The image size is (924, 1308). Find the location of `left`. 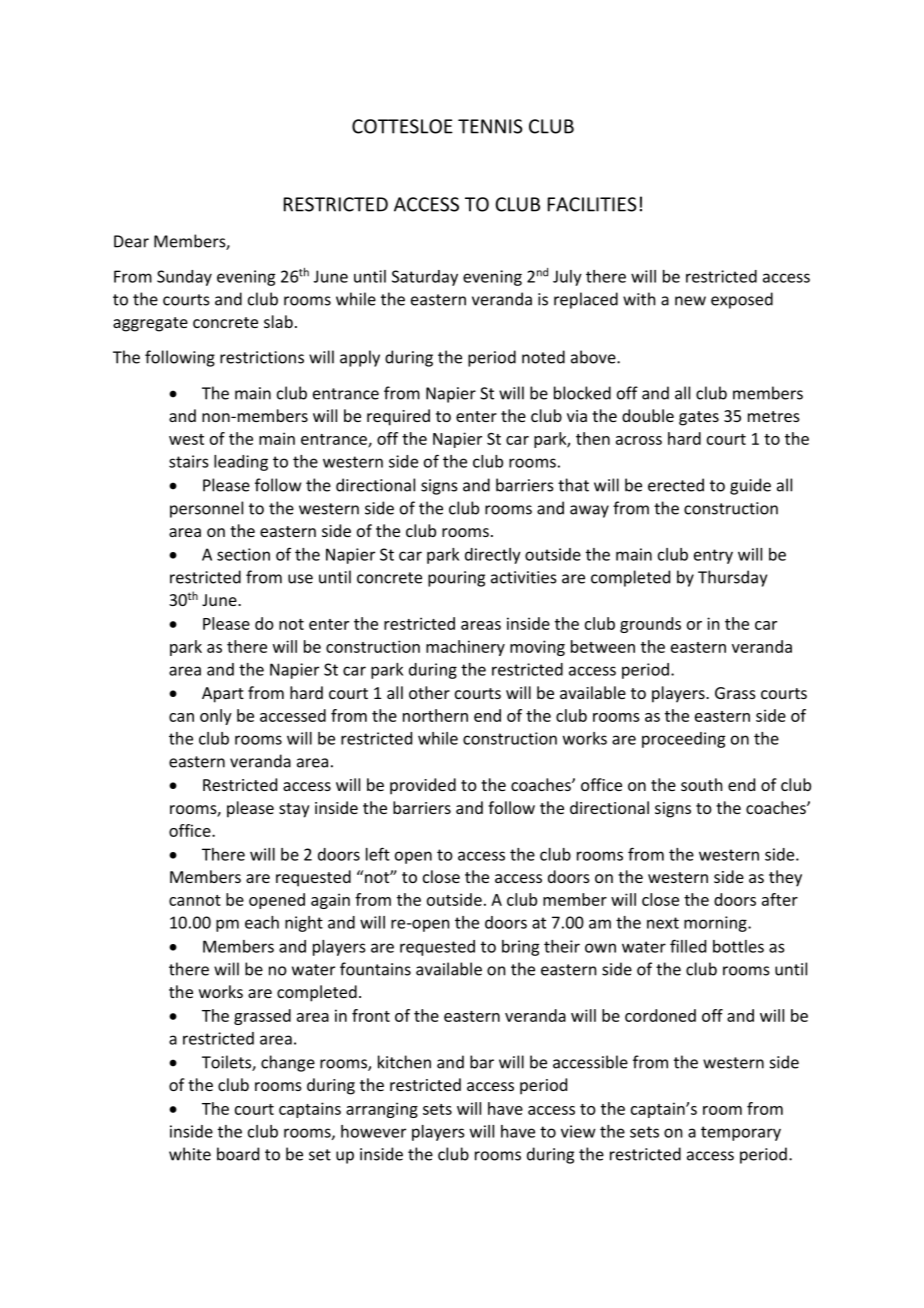

left is located at coordinates (378, 854).
